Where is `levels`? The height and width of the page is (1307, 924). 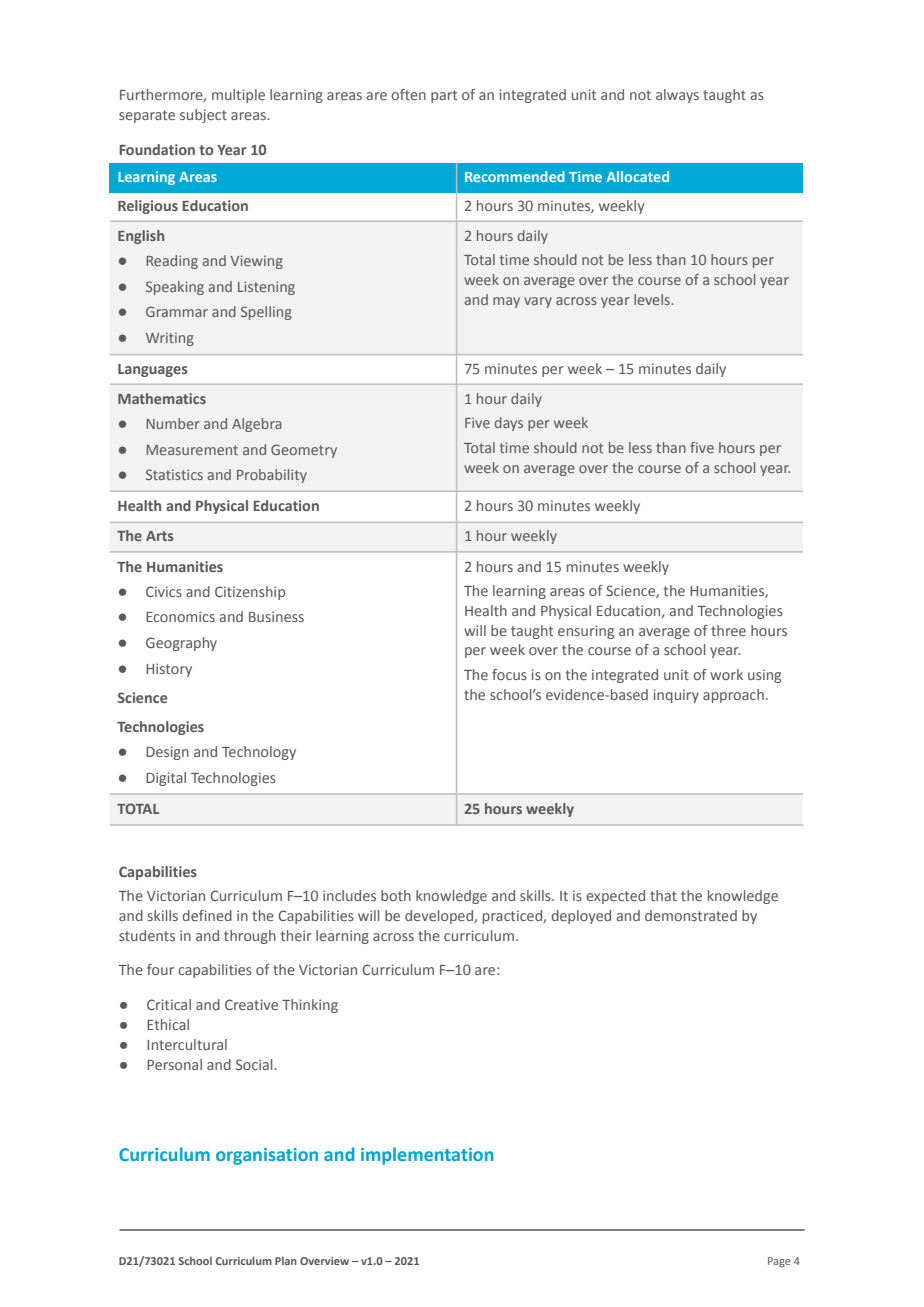
levels is located at coordinates (653, 299).
